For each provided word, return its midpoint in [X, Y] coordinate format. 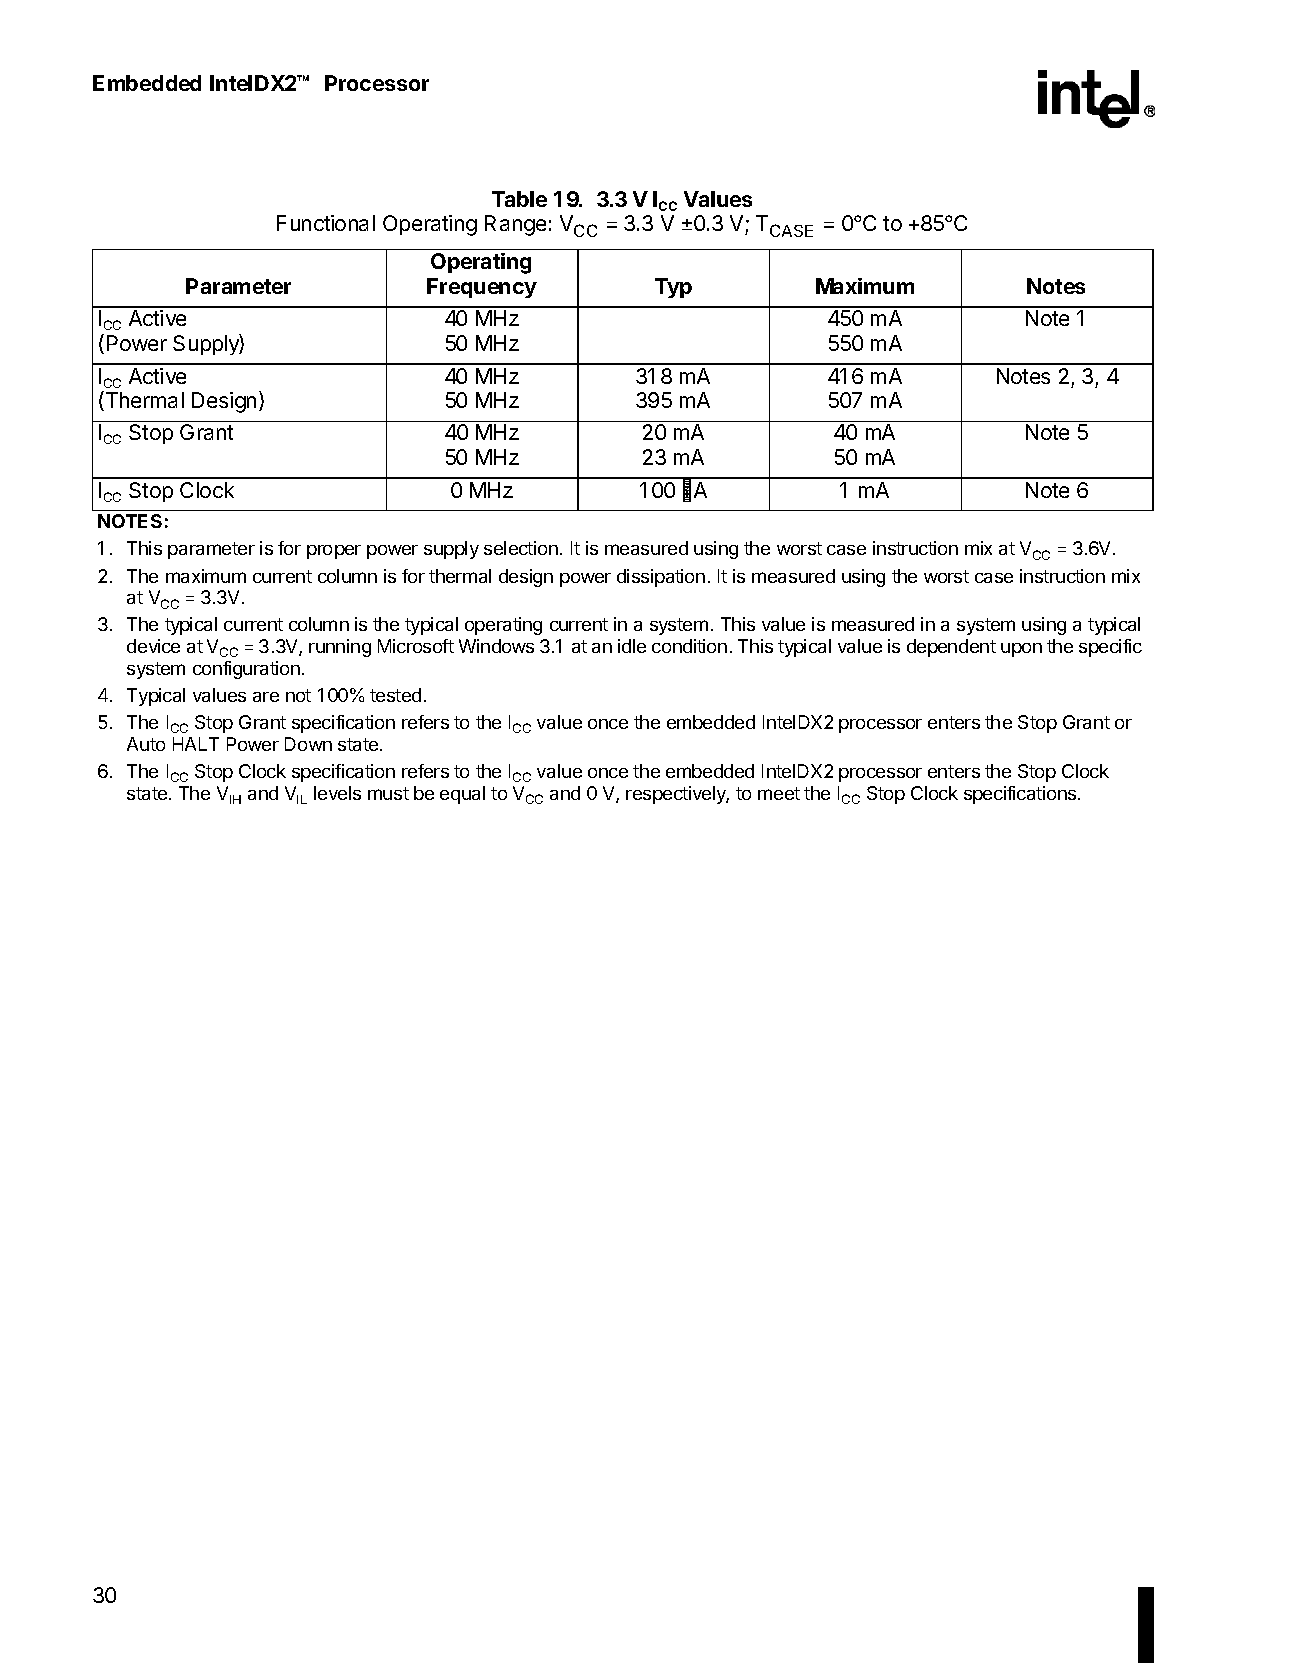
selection [521, 548]
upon [1021, 650]
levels [337, 793]
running [340, 648]
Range [515, 225]
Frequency [482, 288]
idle [632, 646]
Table [519, 199]
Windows [496, 646]
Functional [326, 223]
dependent [951, 648]
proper [334, 552]
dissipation [661, 578]
